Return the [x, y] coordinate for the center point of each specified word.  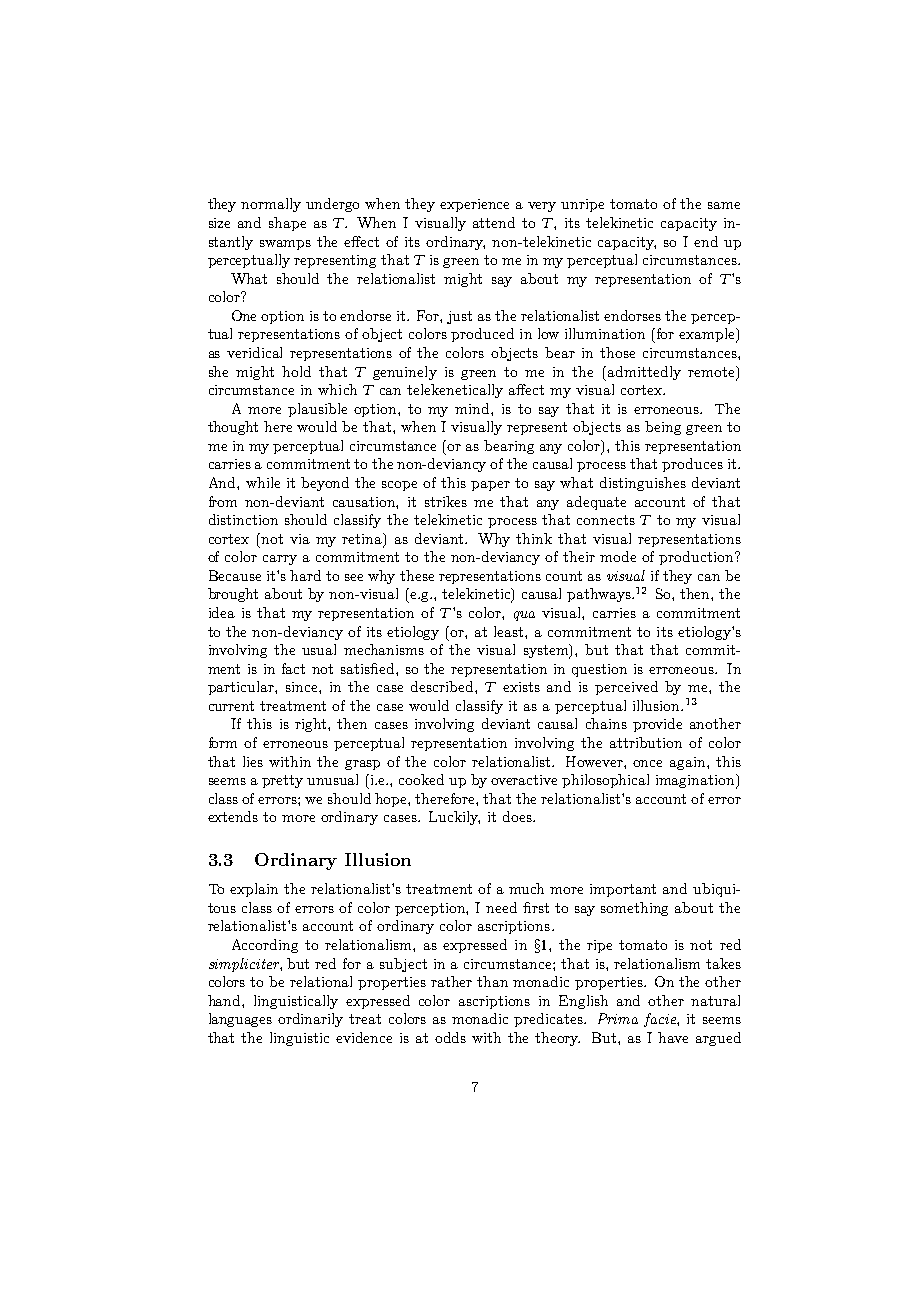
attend [494, 222]
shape [287, 224]
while [263, 482]
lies [253, 761]
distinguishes [643, 484]
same [724, 205]
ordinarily [310, 1020]
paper [490, 486]
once [647, 763]
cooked [421, 779]
